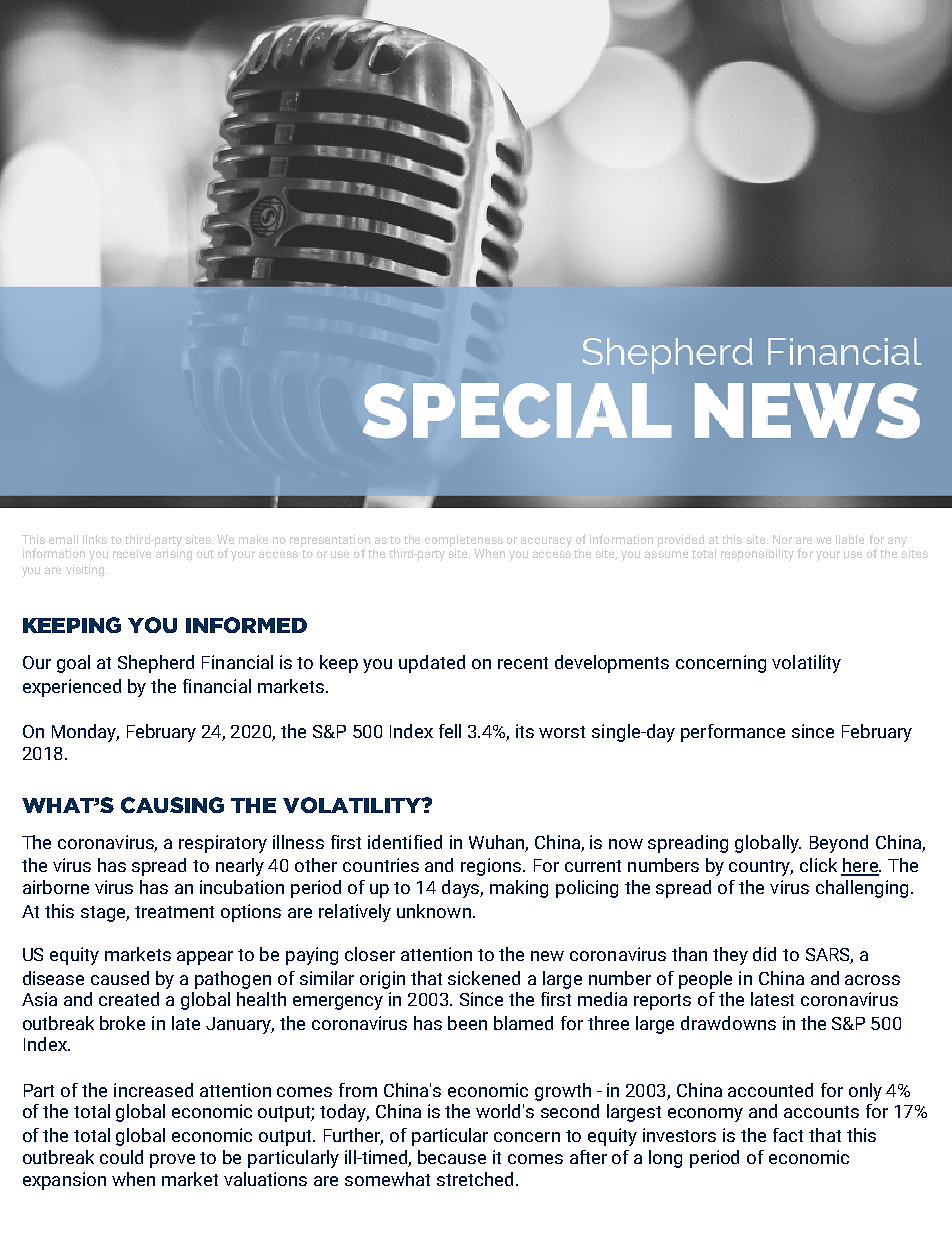  Describe the element at coordinates (432, 664) in the page. I see `updated` at that location.
